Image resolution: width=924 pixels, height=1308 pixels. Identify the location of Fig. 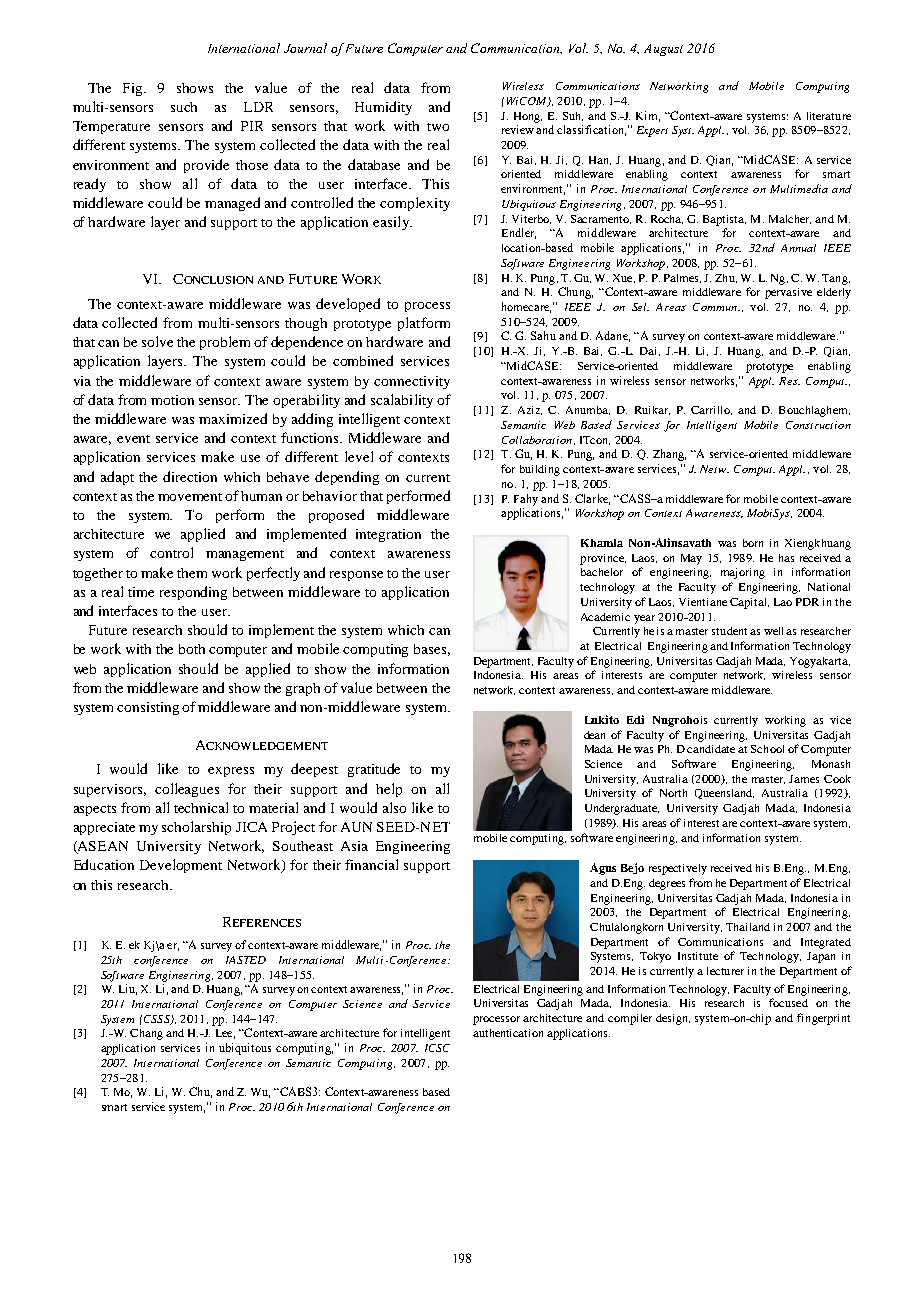
(134, 89).
